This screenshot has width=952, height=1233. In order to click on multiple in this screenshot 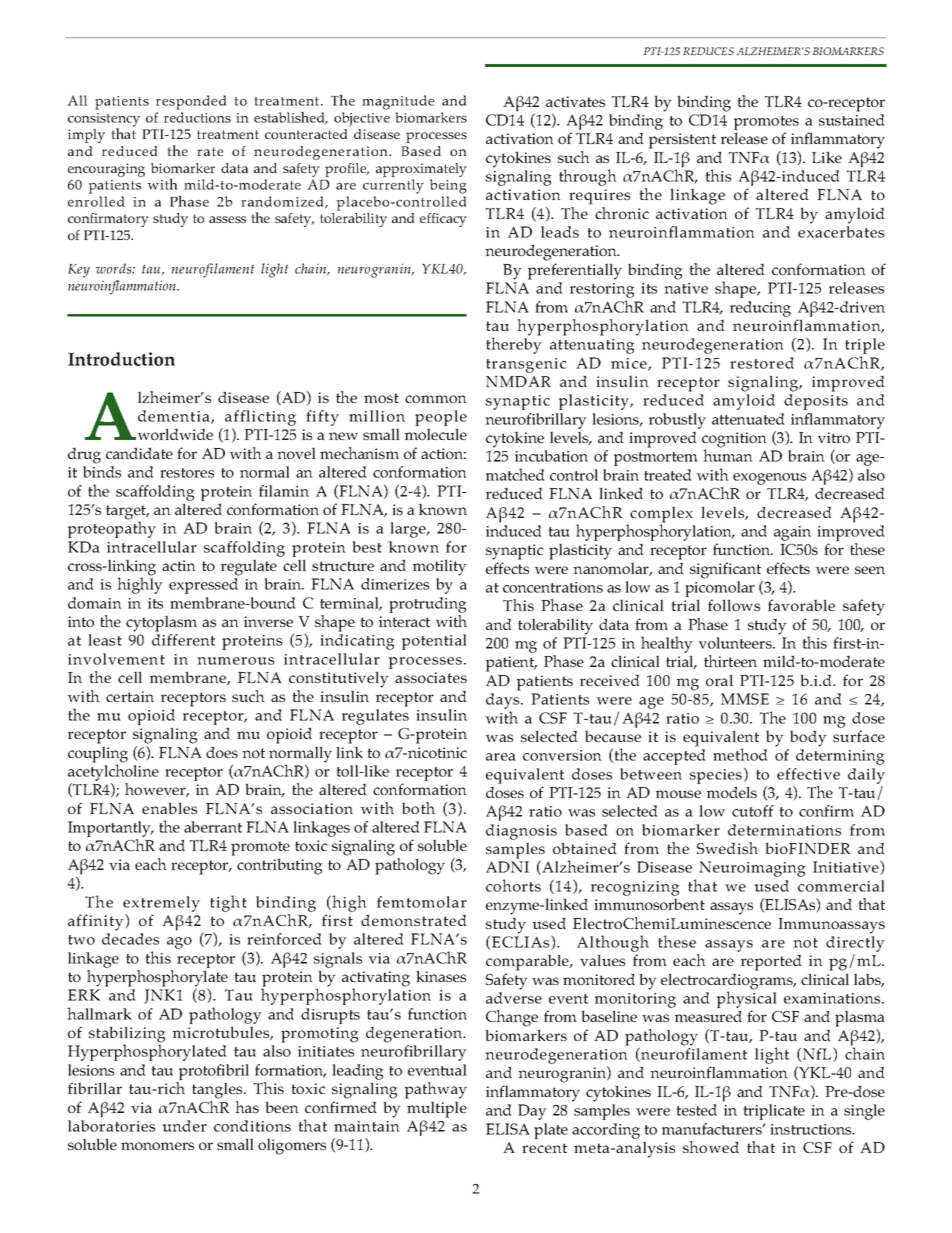, I will do `click(437, 1109)`.
